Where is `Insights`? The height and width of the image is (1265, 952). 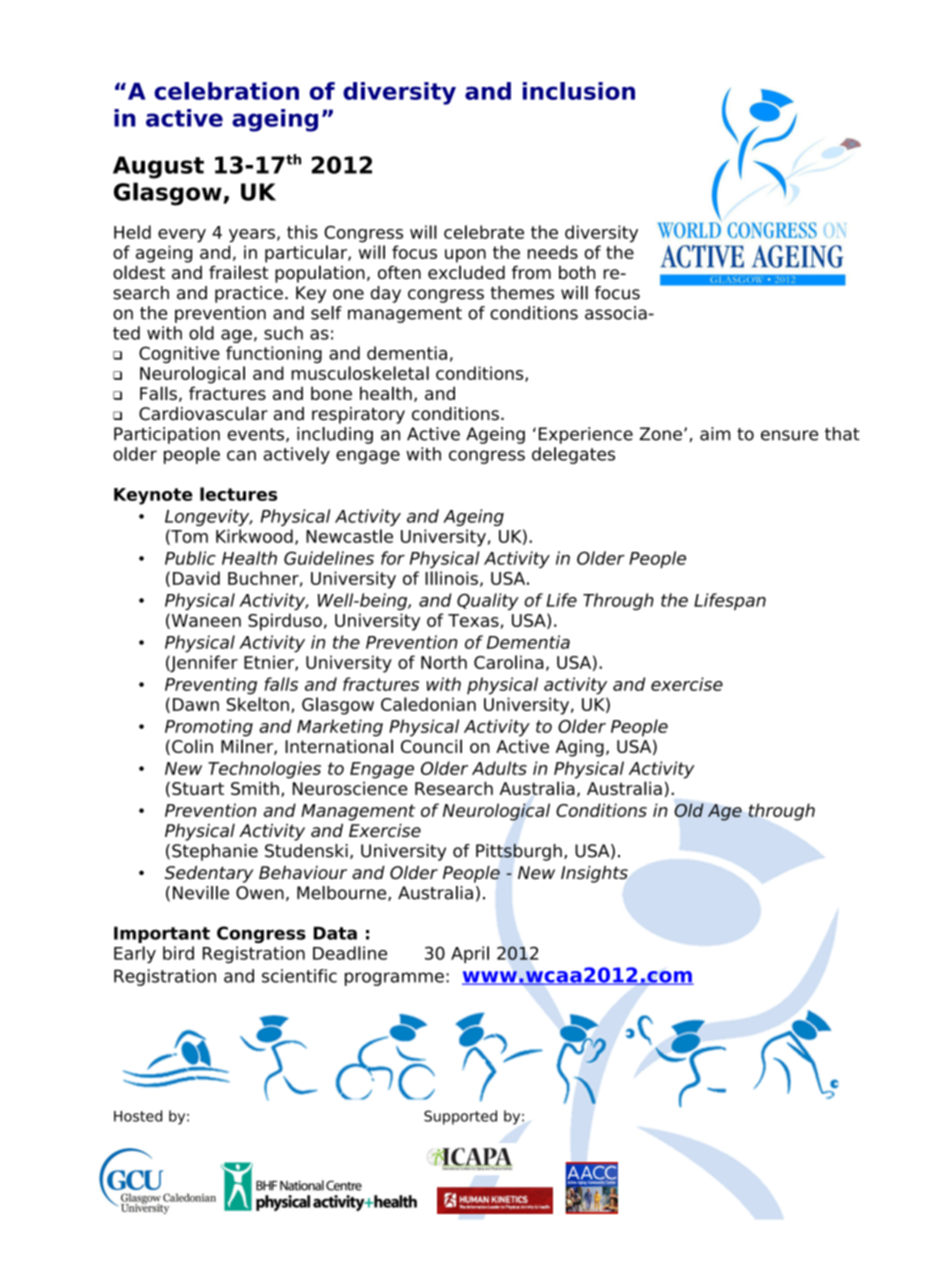 Insights is located at coordinates (594, 874).
